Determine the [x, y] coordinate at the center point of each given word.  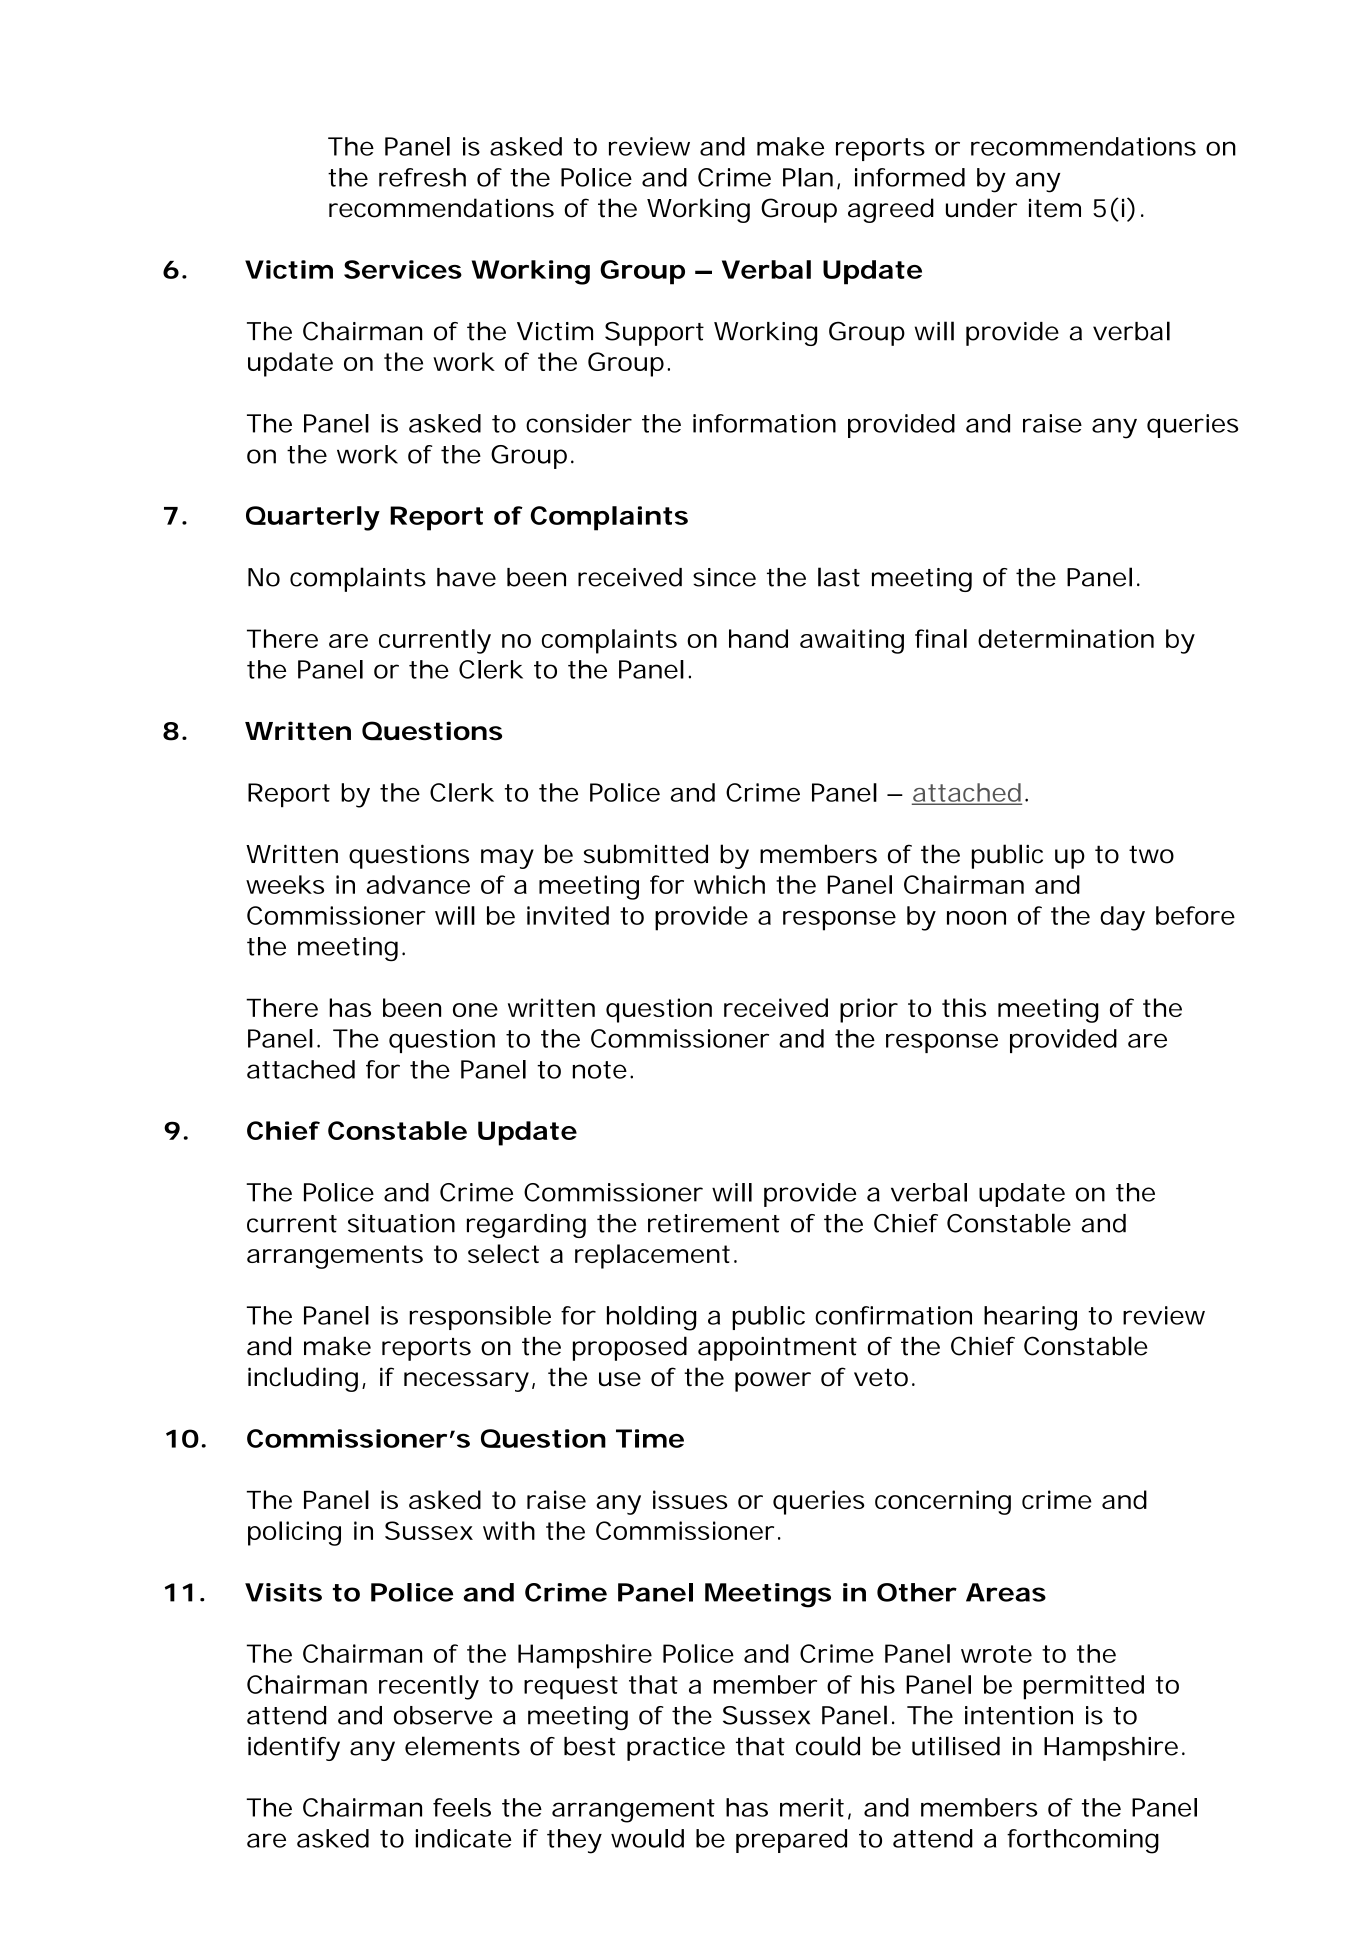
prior [869, 1010]
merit [812, 1807]
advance [418, 884]
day [1122, 918]
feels [462, 1807]
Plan [808, 177]
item [1055, 208]
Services [403, 269]
